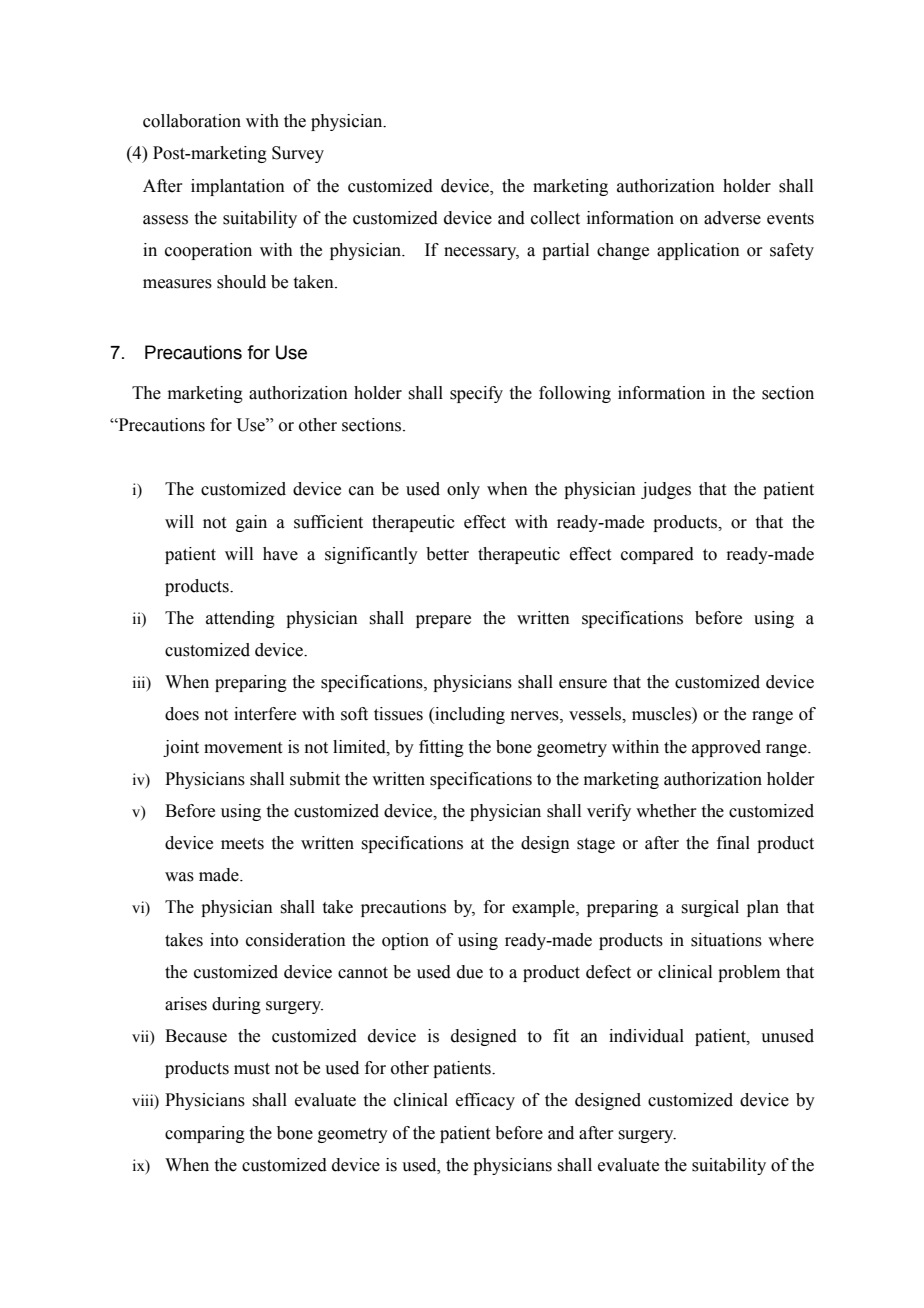 The width and height of the screenshot is (924, 1308). Describe the element at coordinates (476, 394) in the screenshot. I see `specify` at that location.
